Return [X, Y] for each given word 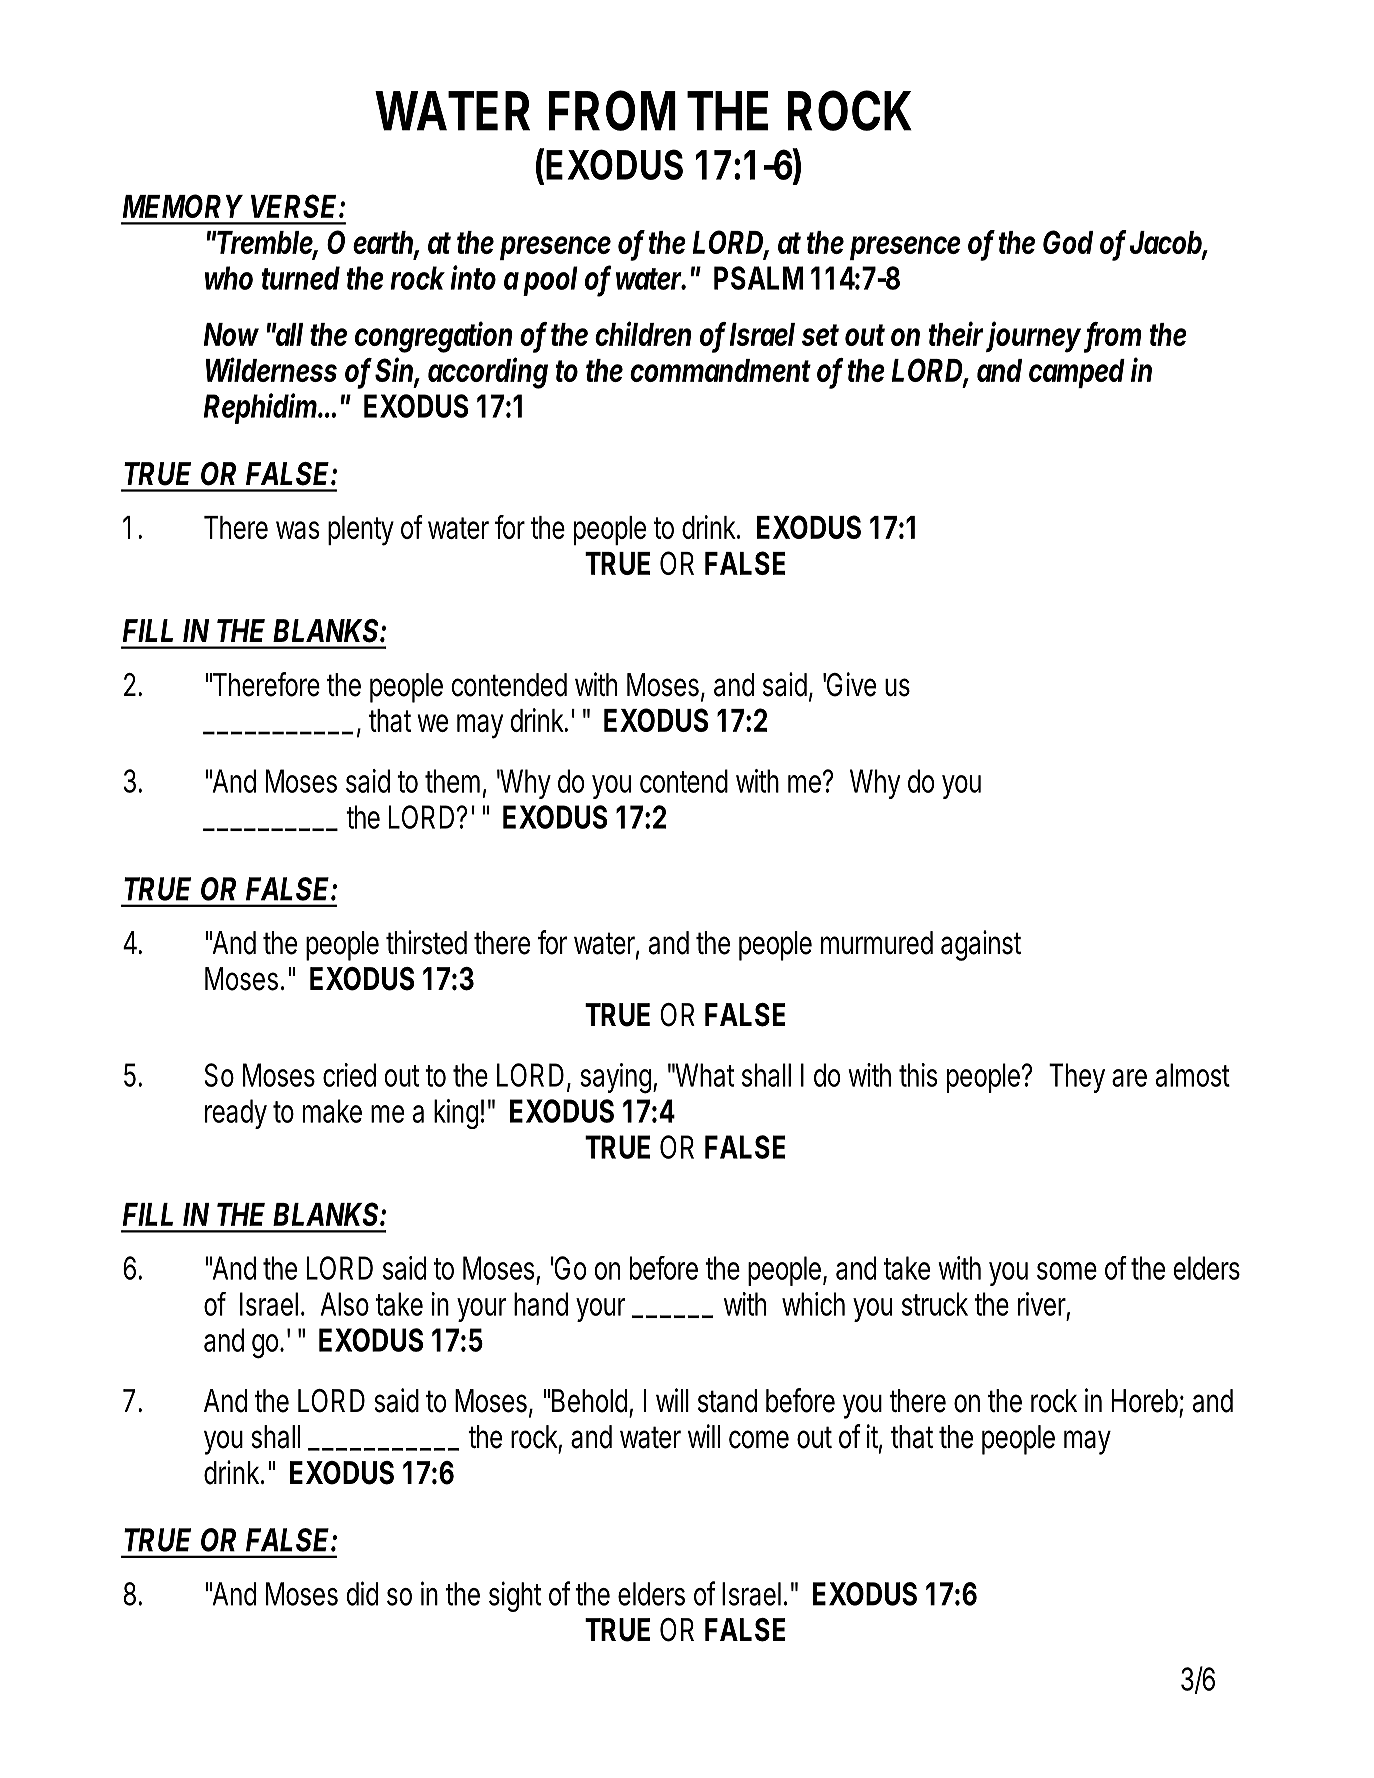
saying [615, 1078]
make [332, 1111]
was [297, 530]
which [813, 1304]
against [981, 945]
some [1067, 1271]
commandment [720, 370]
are [1129, 1078]
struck [935, 1304]
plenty [361, 531]
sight [515, 1596]
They [1077, 1078]
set [820, 335]
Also [345, 1304]
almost [1193, 1075]
